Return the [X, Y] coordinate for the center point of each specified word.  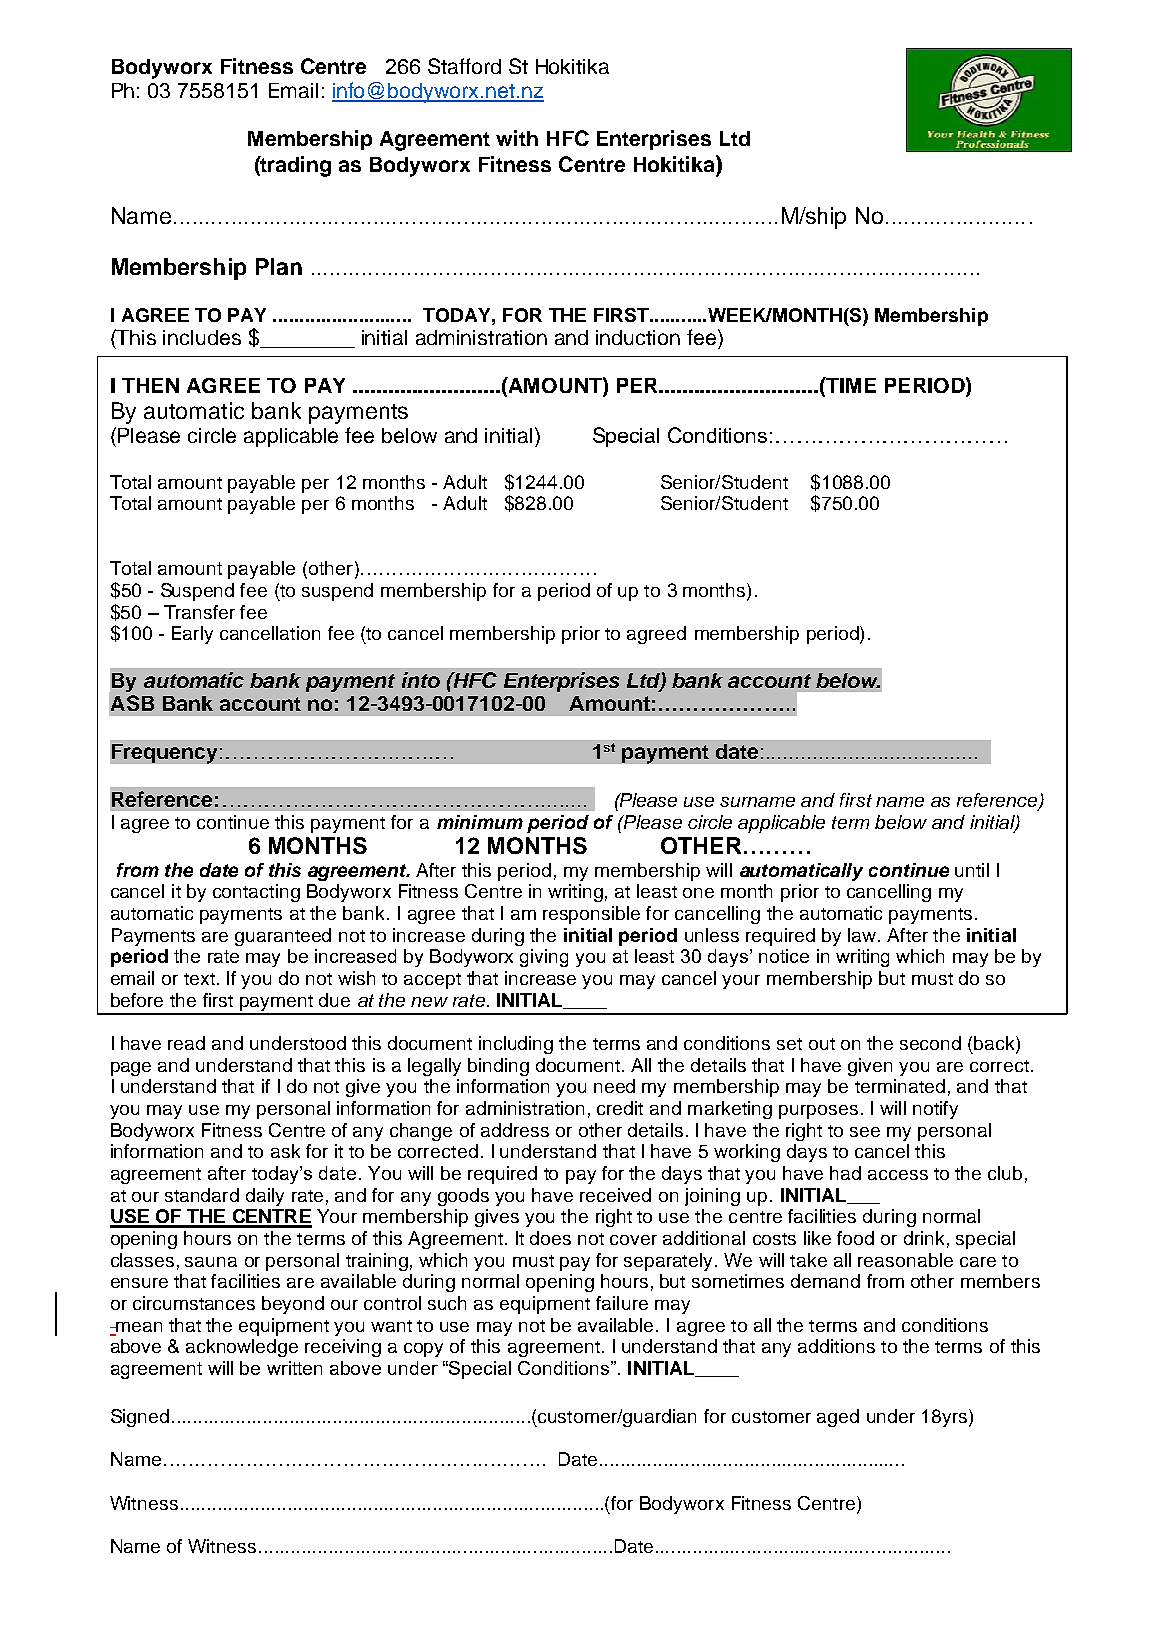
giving [544, 958]
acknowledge [242, 1348]
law [863, 935]
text [199, 979]
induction [638, 337]
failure [622, 1303]
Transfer [199, 612]
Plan [279, 266]
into [421, 680]
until [972, 870]
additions [836, 1346]
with [517, 138]
